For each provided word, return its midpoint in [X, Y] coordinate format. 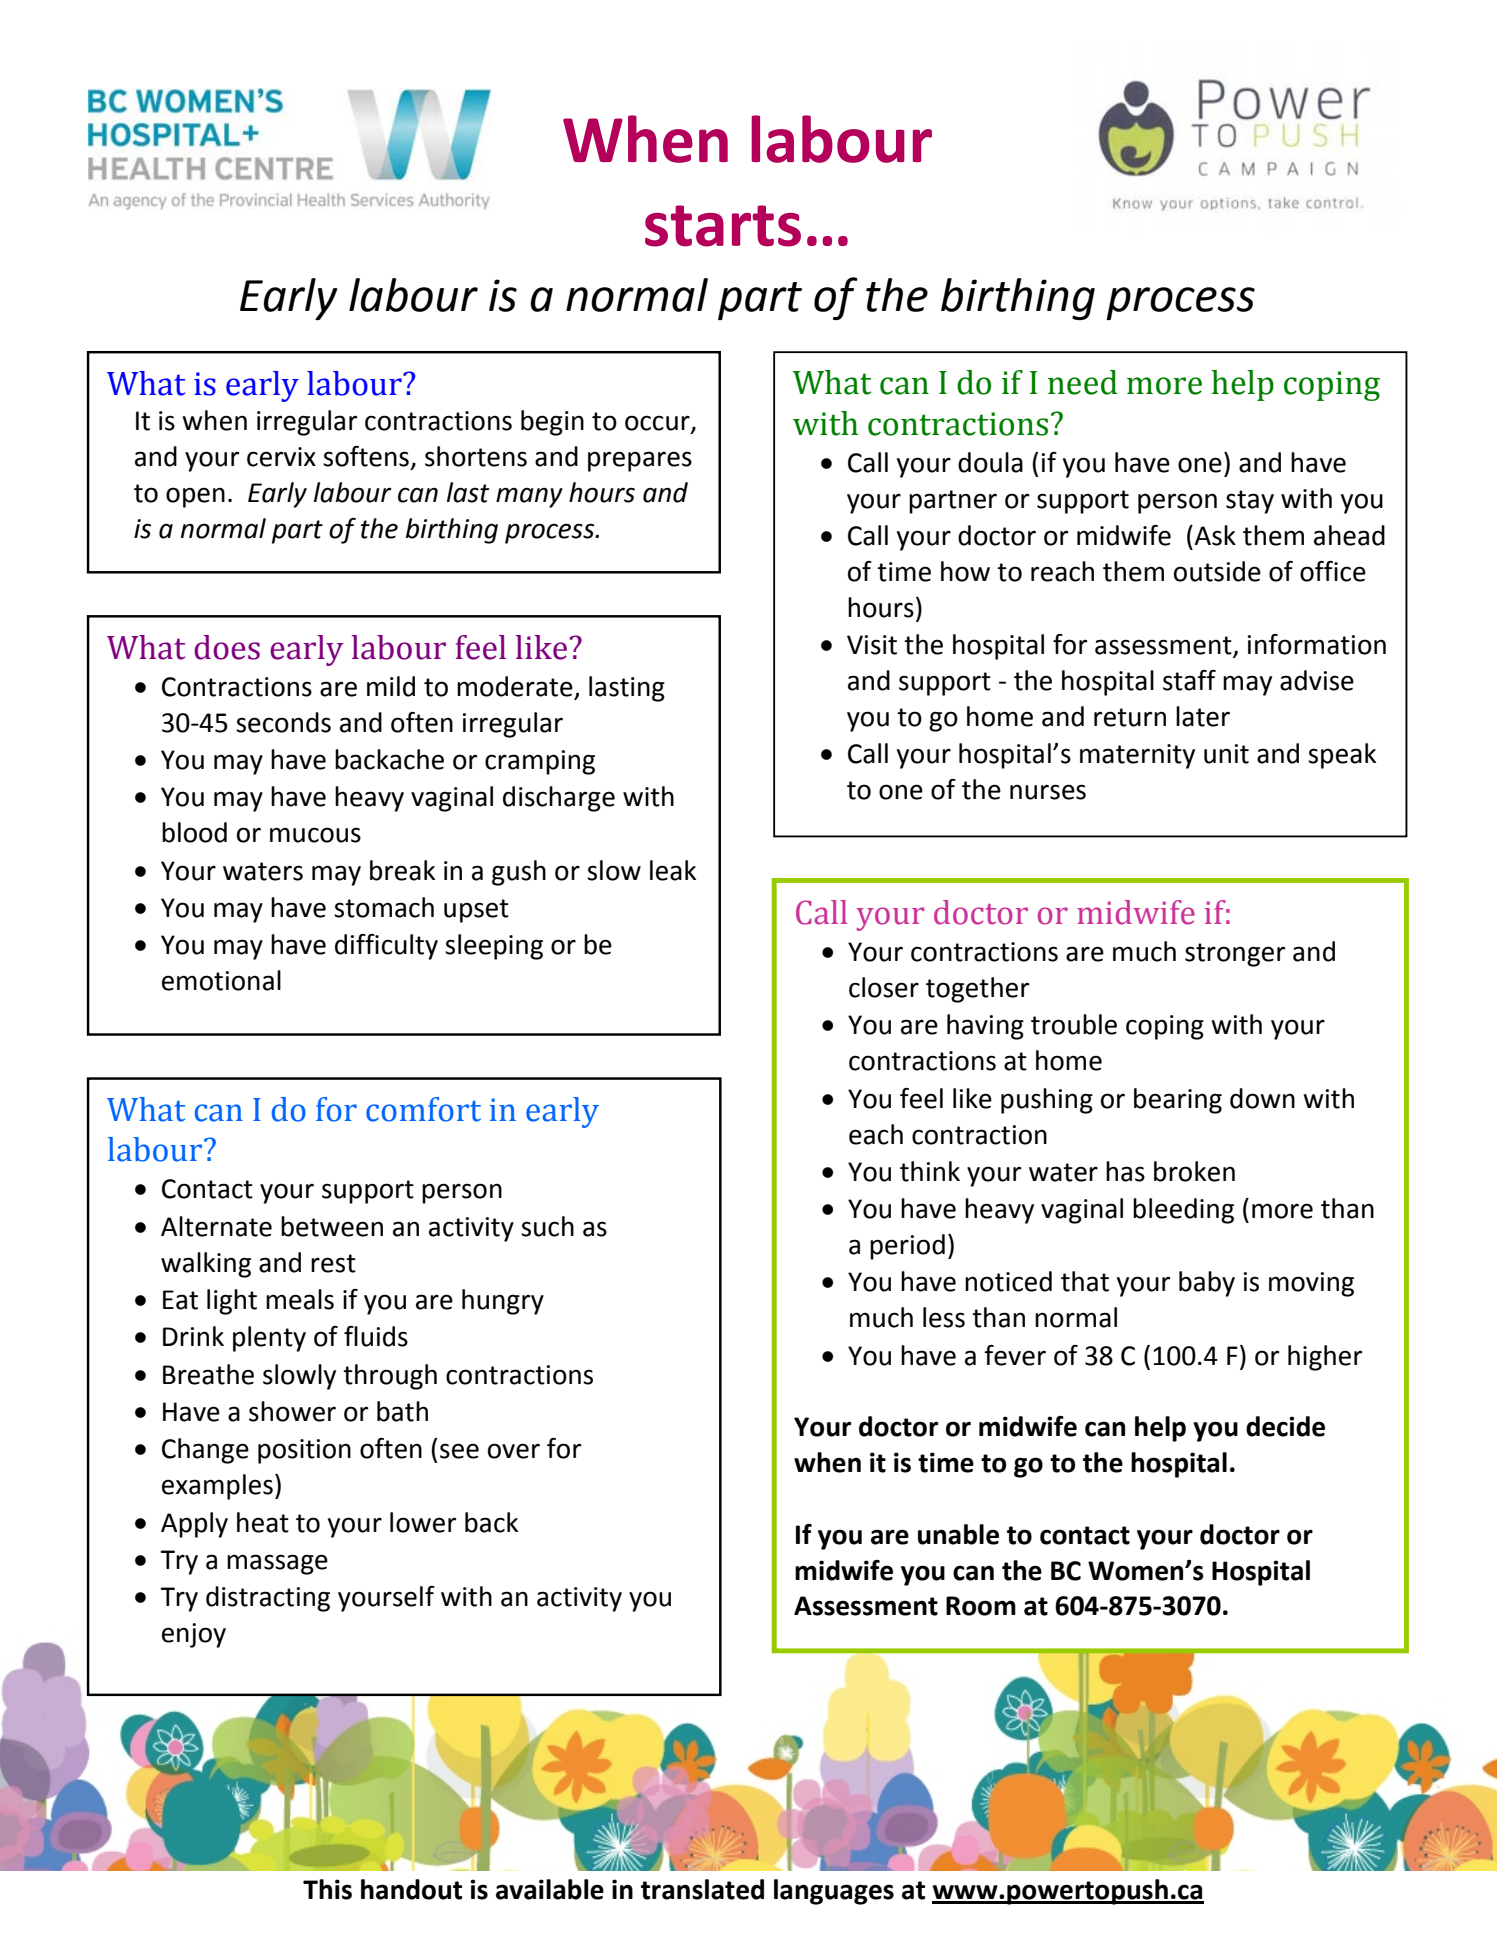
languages [834, 1892]
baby [1207, 1284]
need [1083, 382]
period [907, 1247]
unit [1226, 754]
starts [723, 226]
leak [673, 870]
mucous [315, 835]
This [327, 1889]
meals [300, 1299]
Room [981, 1606]
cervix [281, 457]
